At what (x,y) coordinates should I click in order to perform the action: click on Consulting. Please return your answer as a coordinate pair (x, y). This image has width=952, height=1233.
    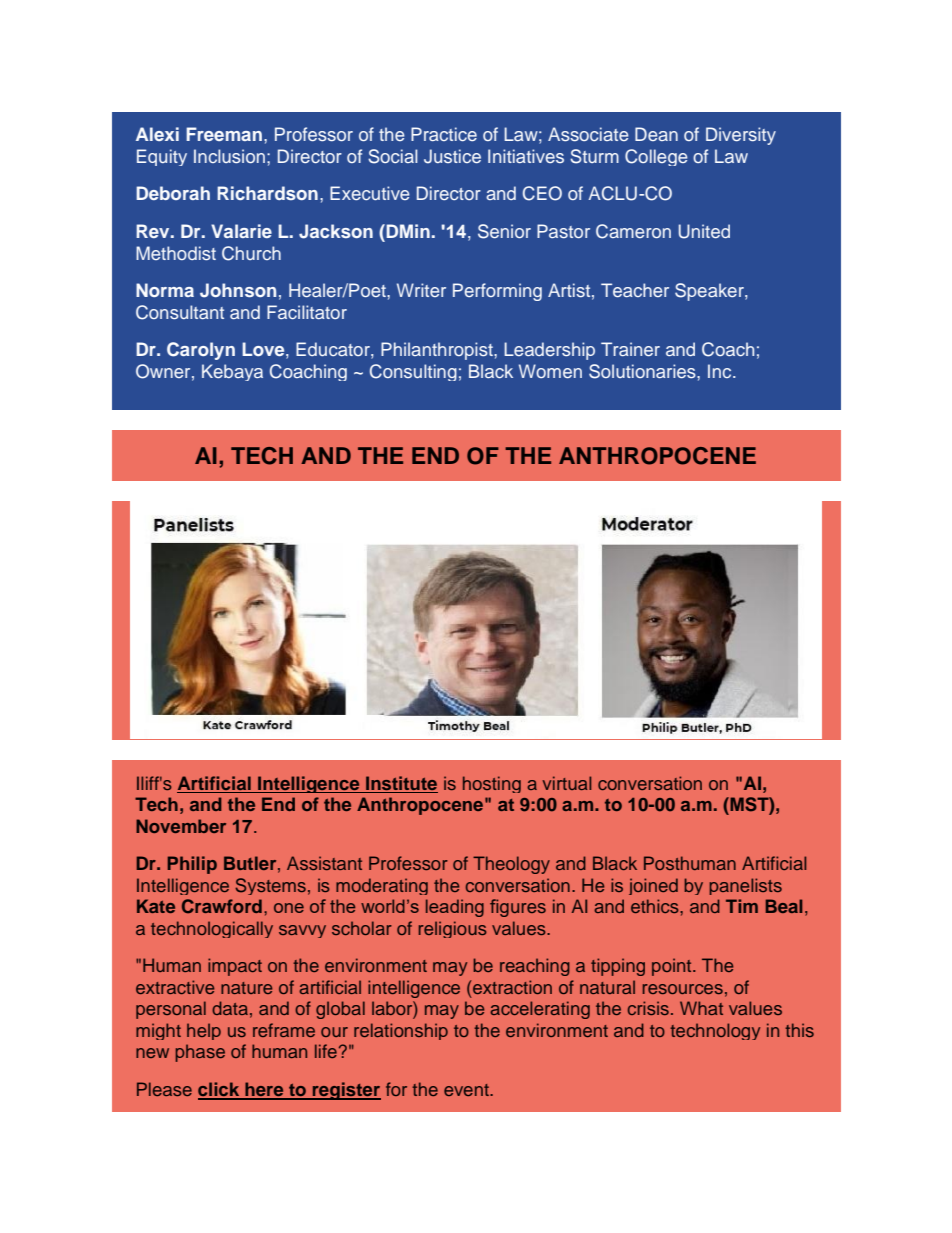
    Looking at the image, I should click on (413, 372).
